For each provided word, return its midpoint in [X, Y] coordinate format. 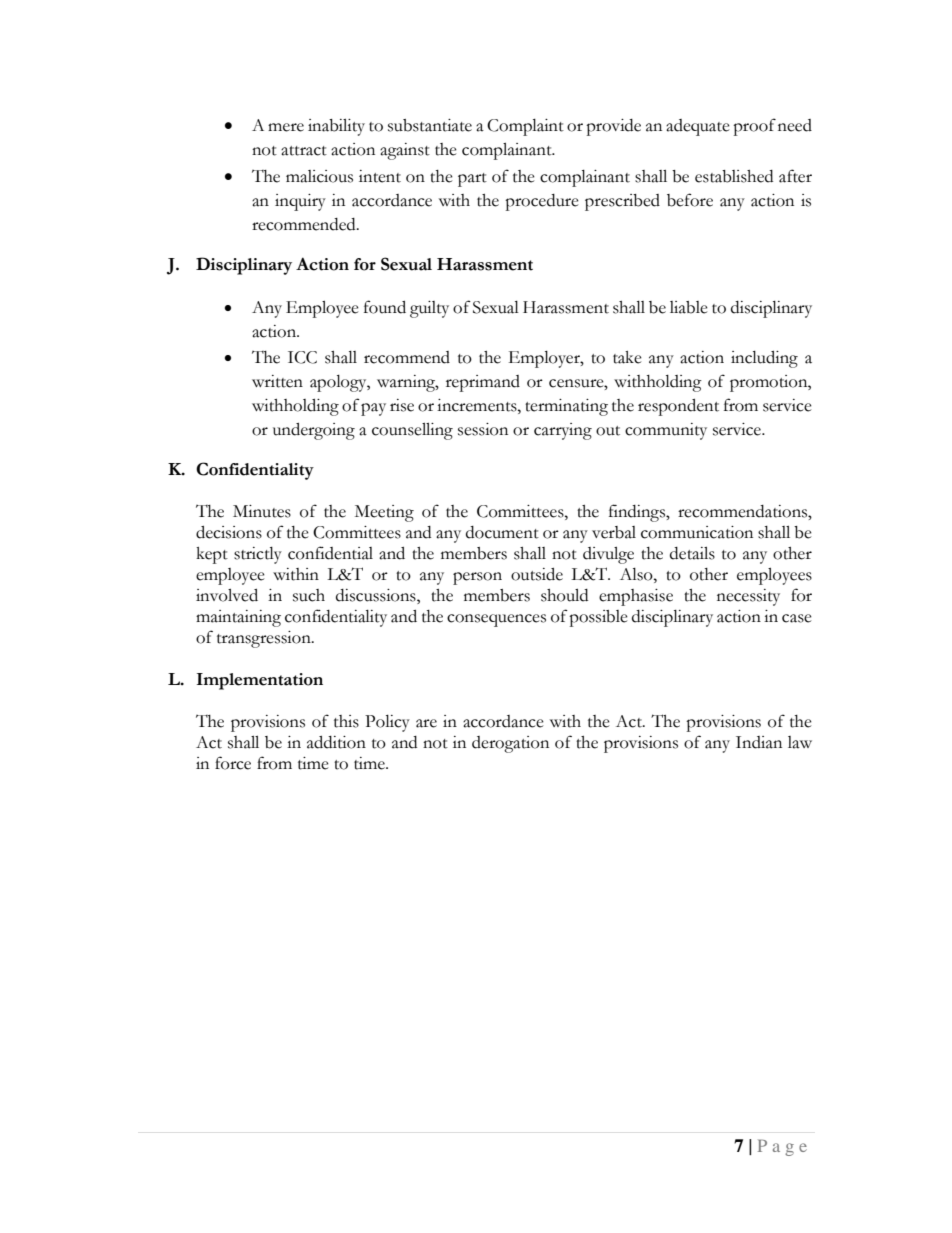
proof [754, 127]
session [483, 429]
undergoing [314, 431]
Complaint [525, 127]
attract [304, 151]
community [666, 431]
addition [336, 742]
